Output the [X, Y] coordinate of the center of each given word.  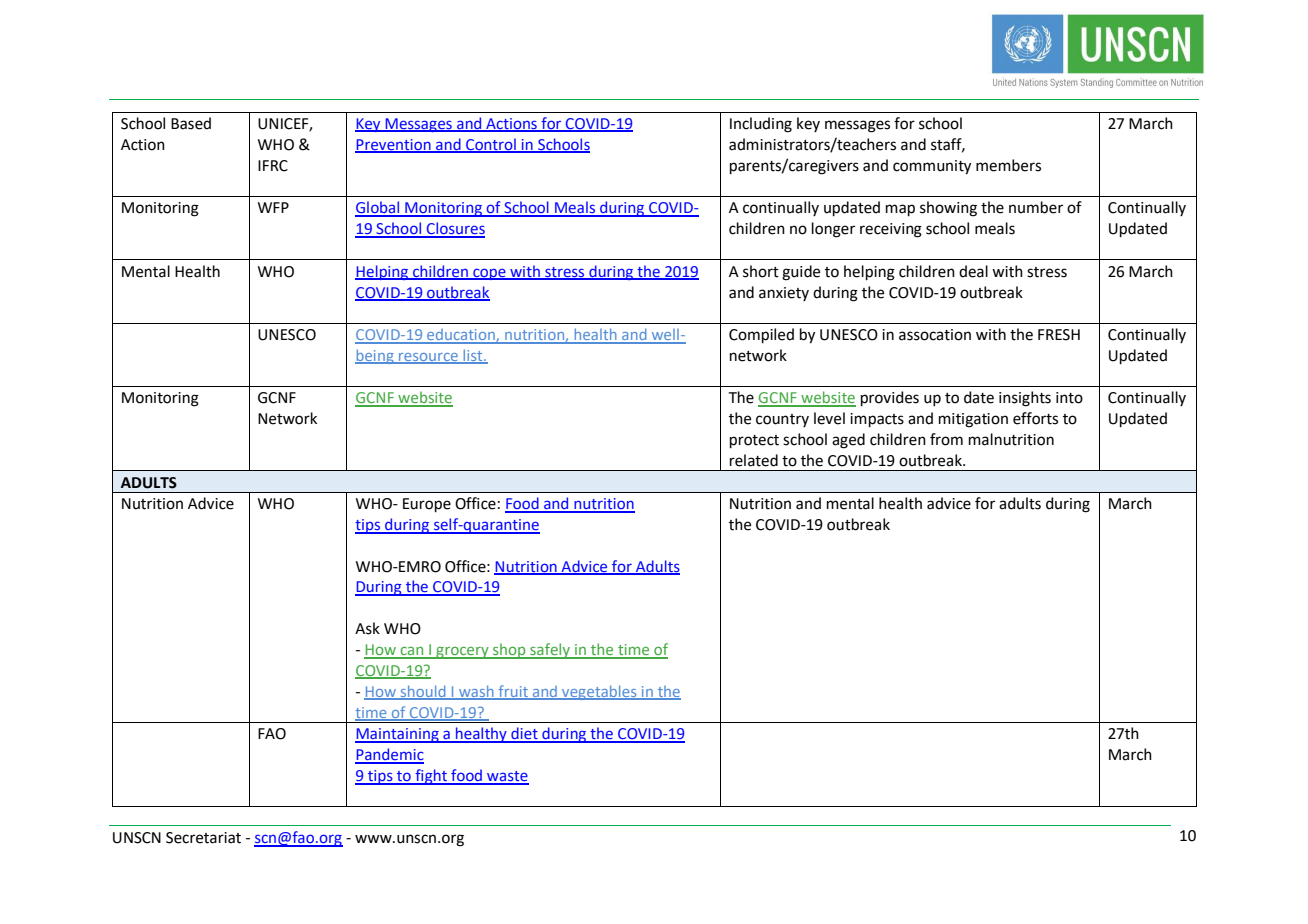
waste [507, 777]
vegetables [599, 692]
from [946, 439]
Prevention [394, 146]
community [932, 167]
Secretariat [203, 838]
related [754, 460]
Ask [367, 628]
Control [491, 145]
